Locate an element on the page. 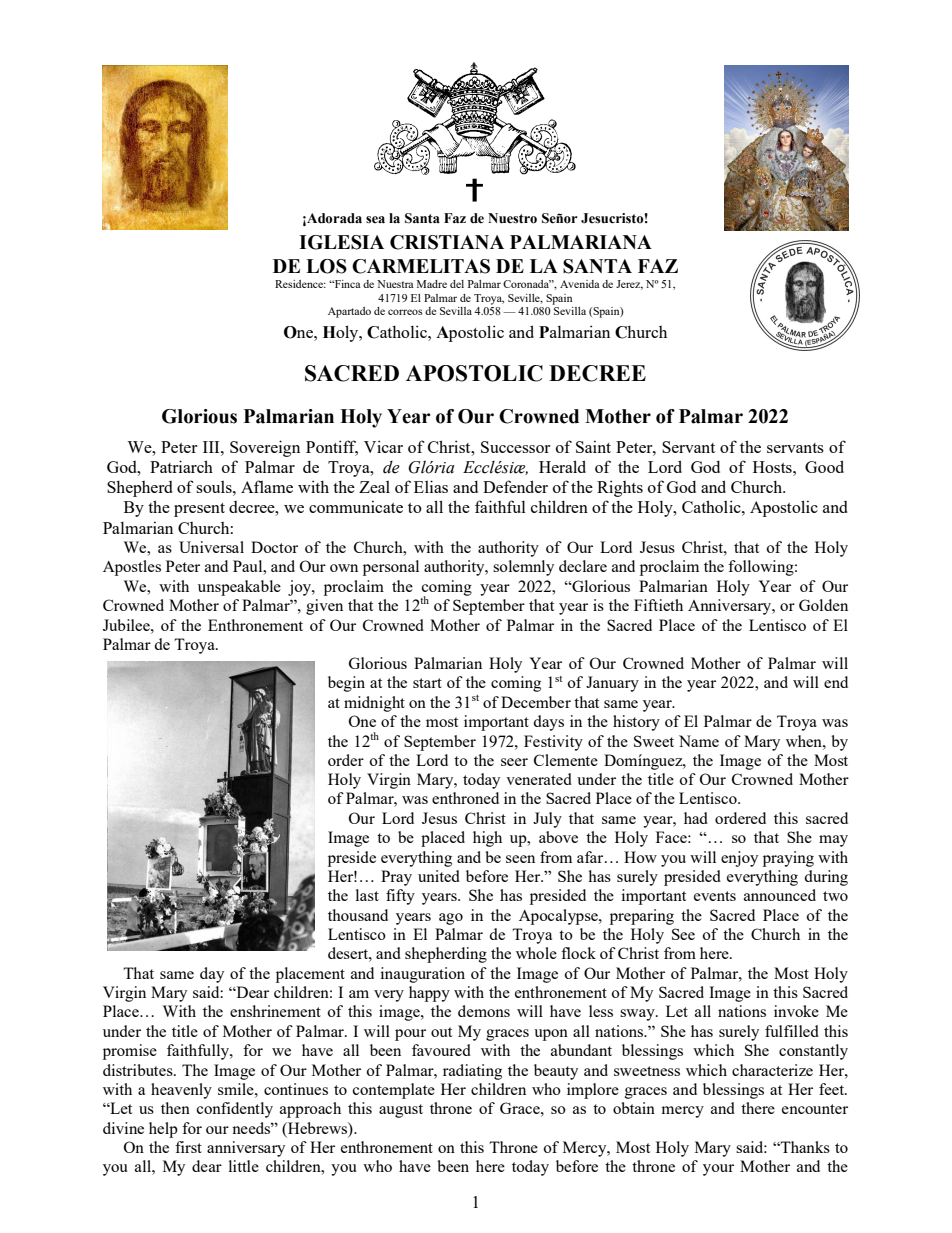 This page has width=952, height=1233. Jubilee is located at coordinates (127, 625).
